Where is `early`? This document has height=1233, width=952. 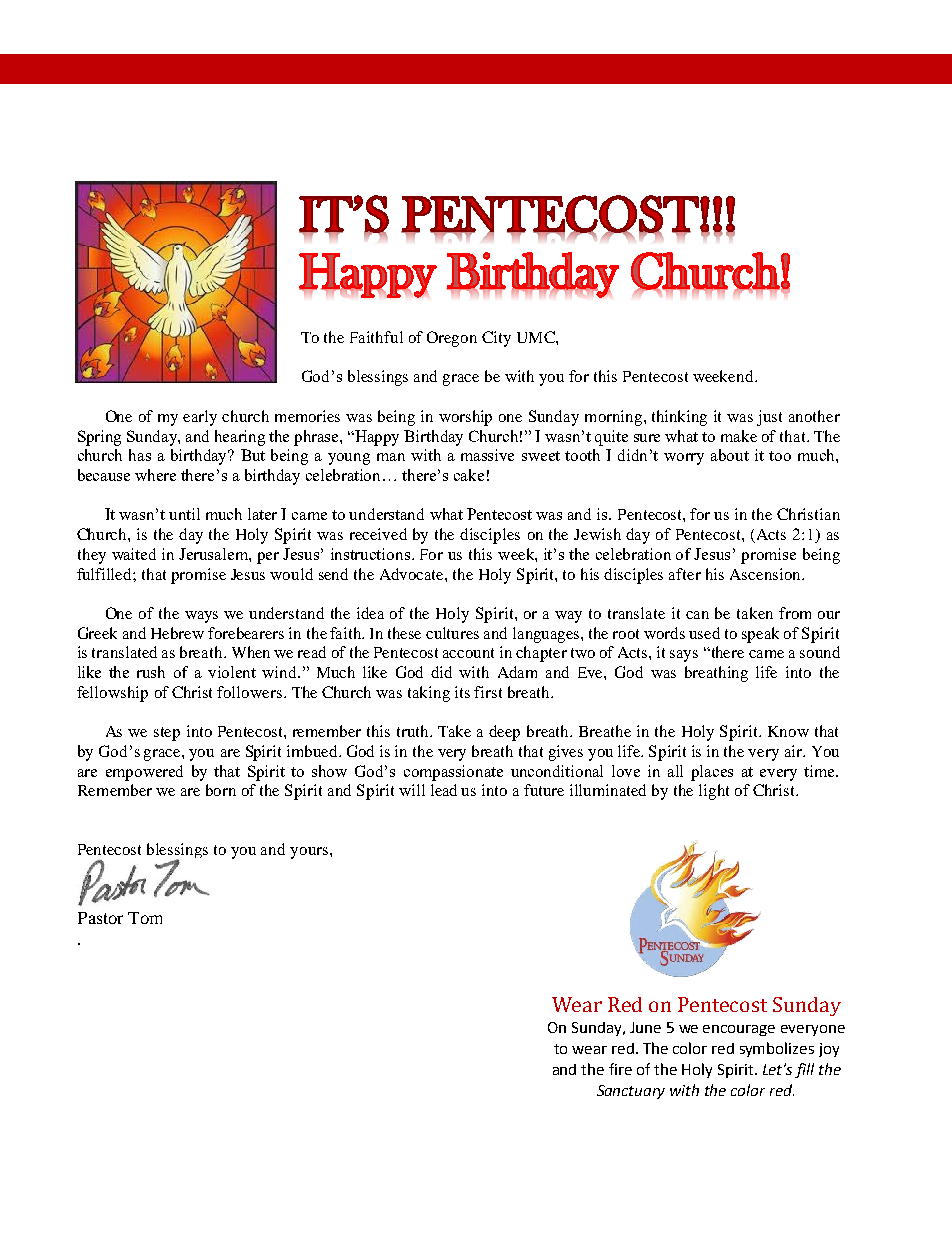 early is located at coordinates (200, 418).
